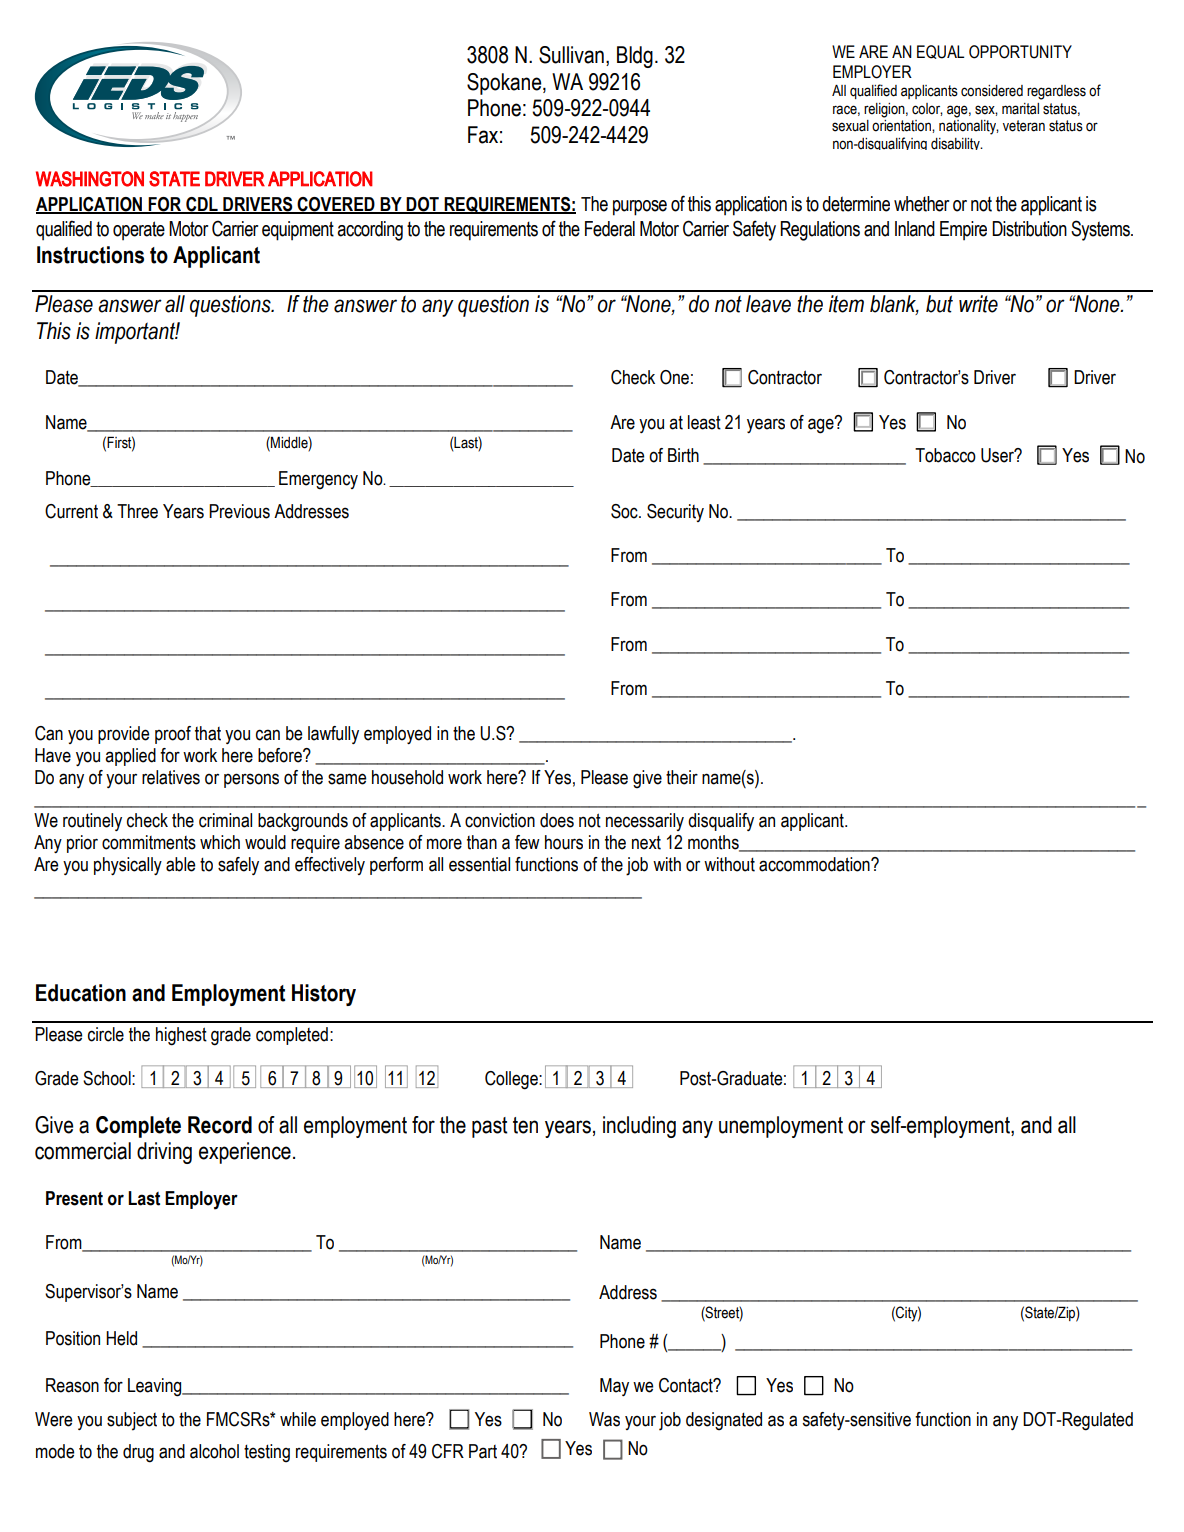 The height and width of the screenshot is (1532, 1184). What do you see at coordinates (90, 179) in the screenshot?
I see `WASHINGTON` at bounding box center [90, 179].
